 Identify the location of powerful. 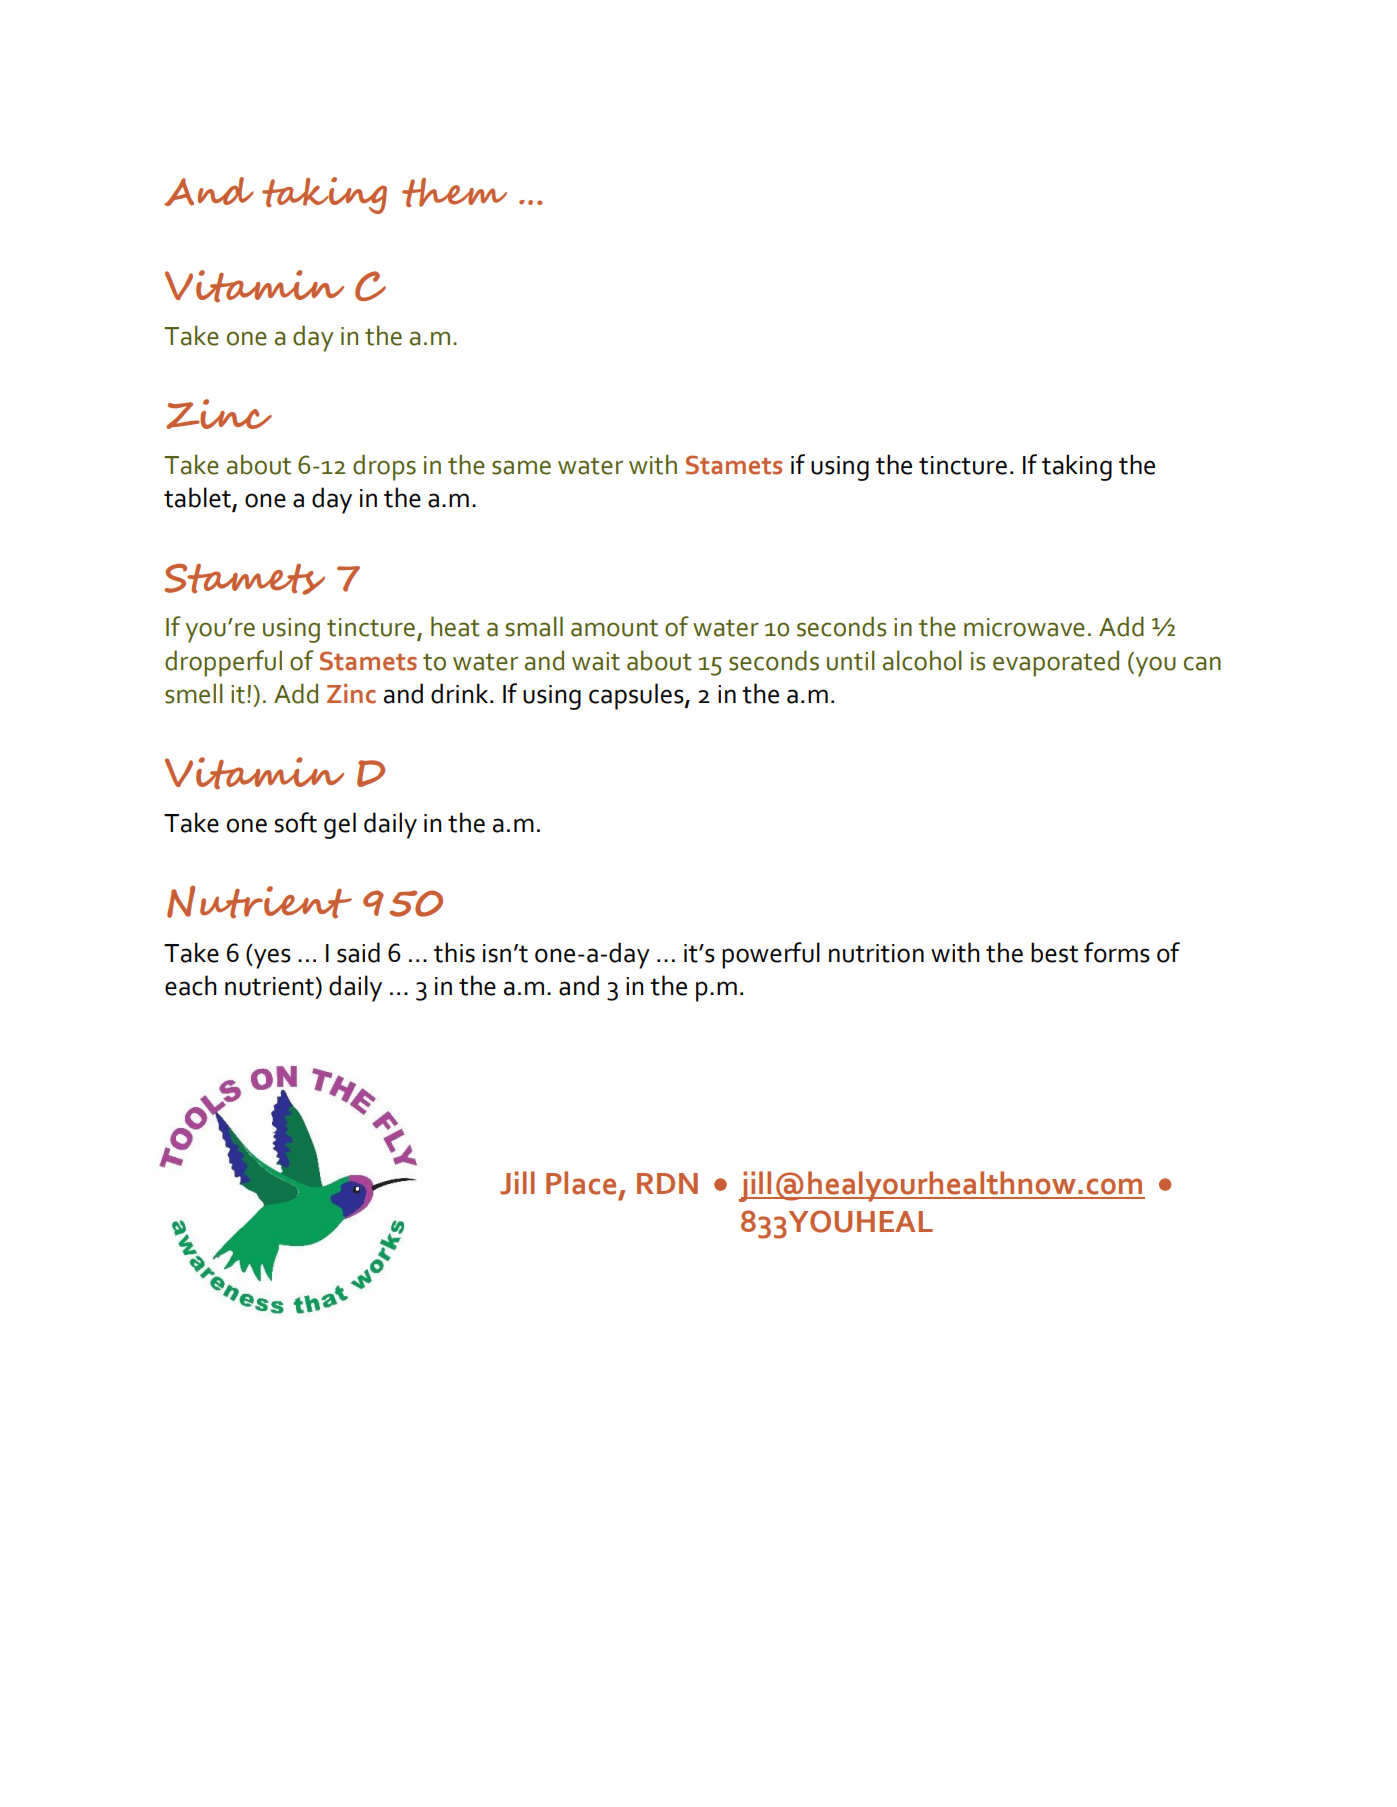
(771, 955).
